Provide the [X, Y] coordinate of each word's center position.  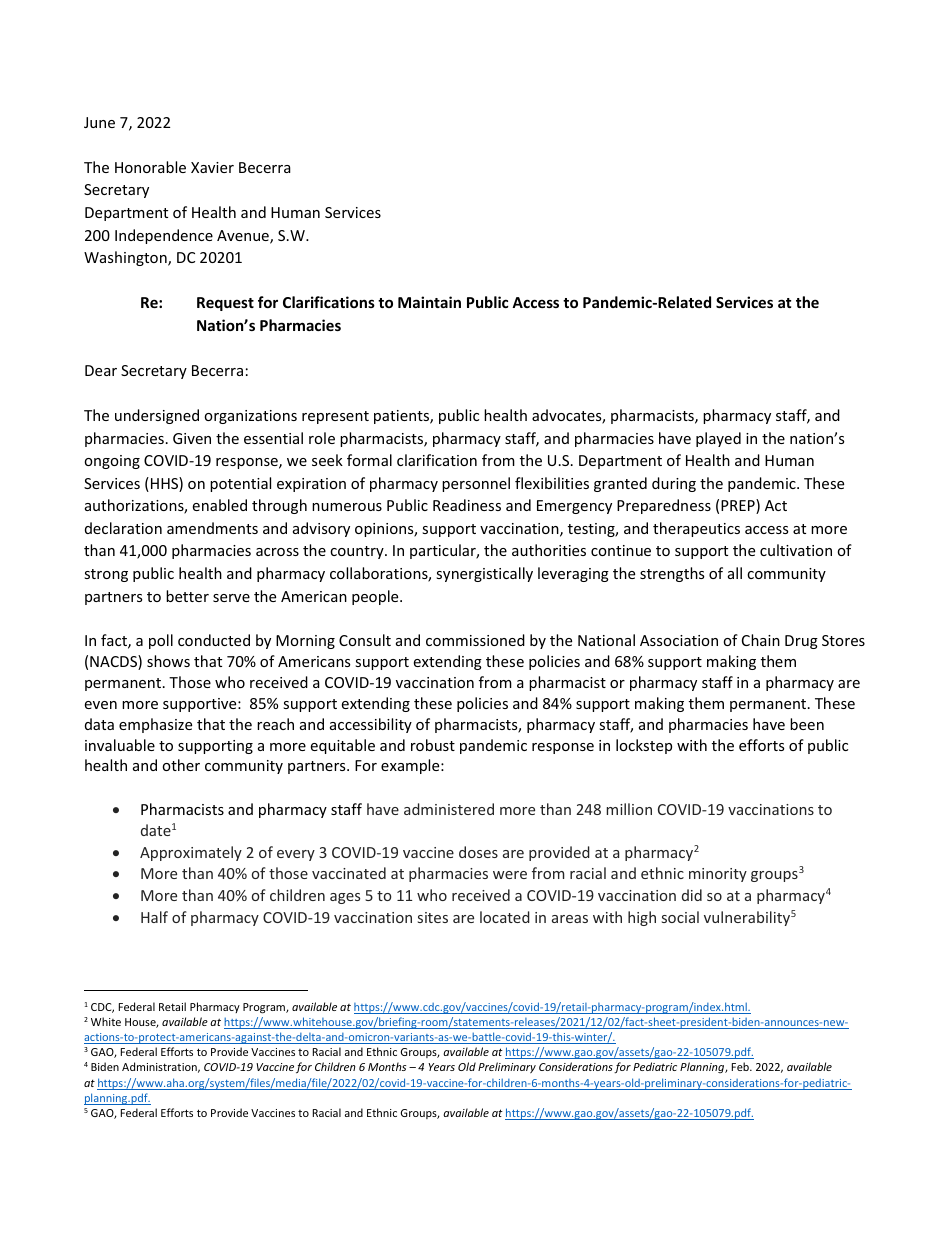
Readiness [467, 505]
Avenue [244, 237]
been [807, 724]
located [505, 917]
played [718, 439]
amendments [212, 528]
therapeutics [696, 529]
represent [335, 417]
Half [154, 917]
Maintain [429, 302]
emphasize [155, 725]
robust [433, 745]
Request [225, 304]
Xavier [212, 167]
